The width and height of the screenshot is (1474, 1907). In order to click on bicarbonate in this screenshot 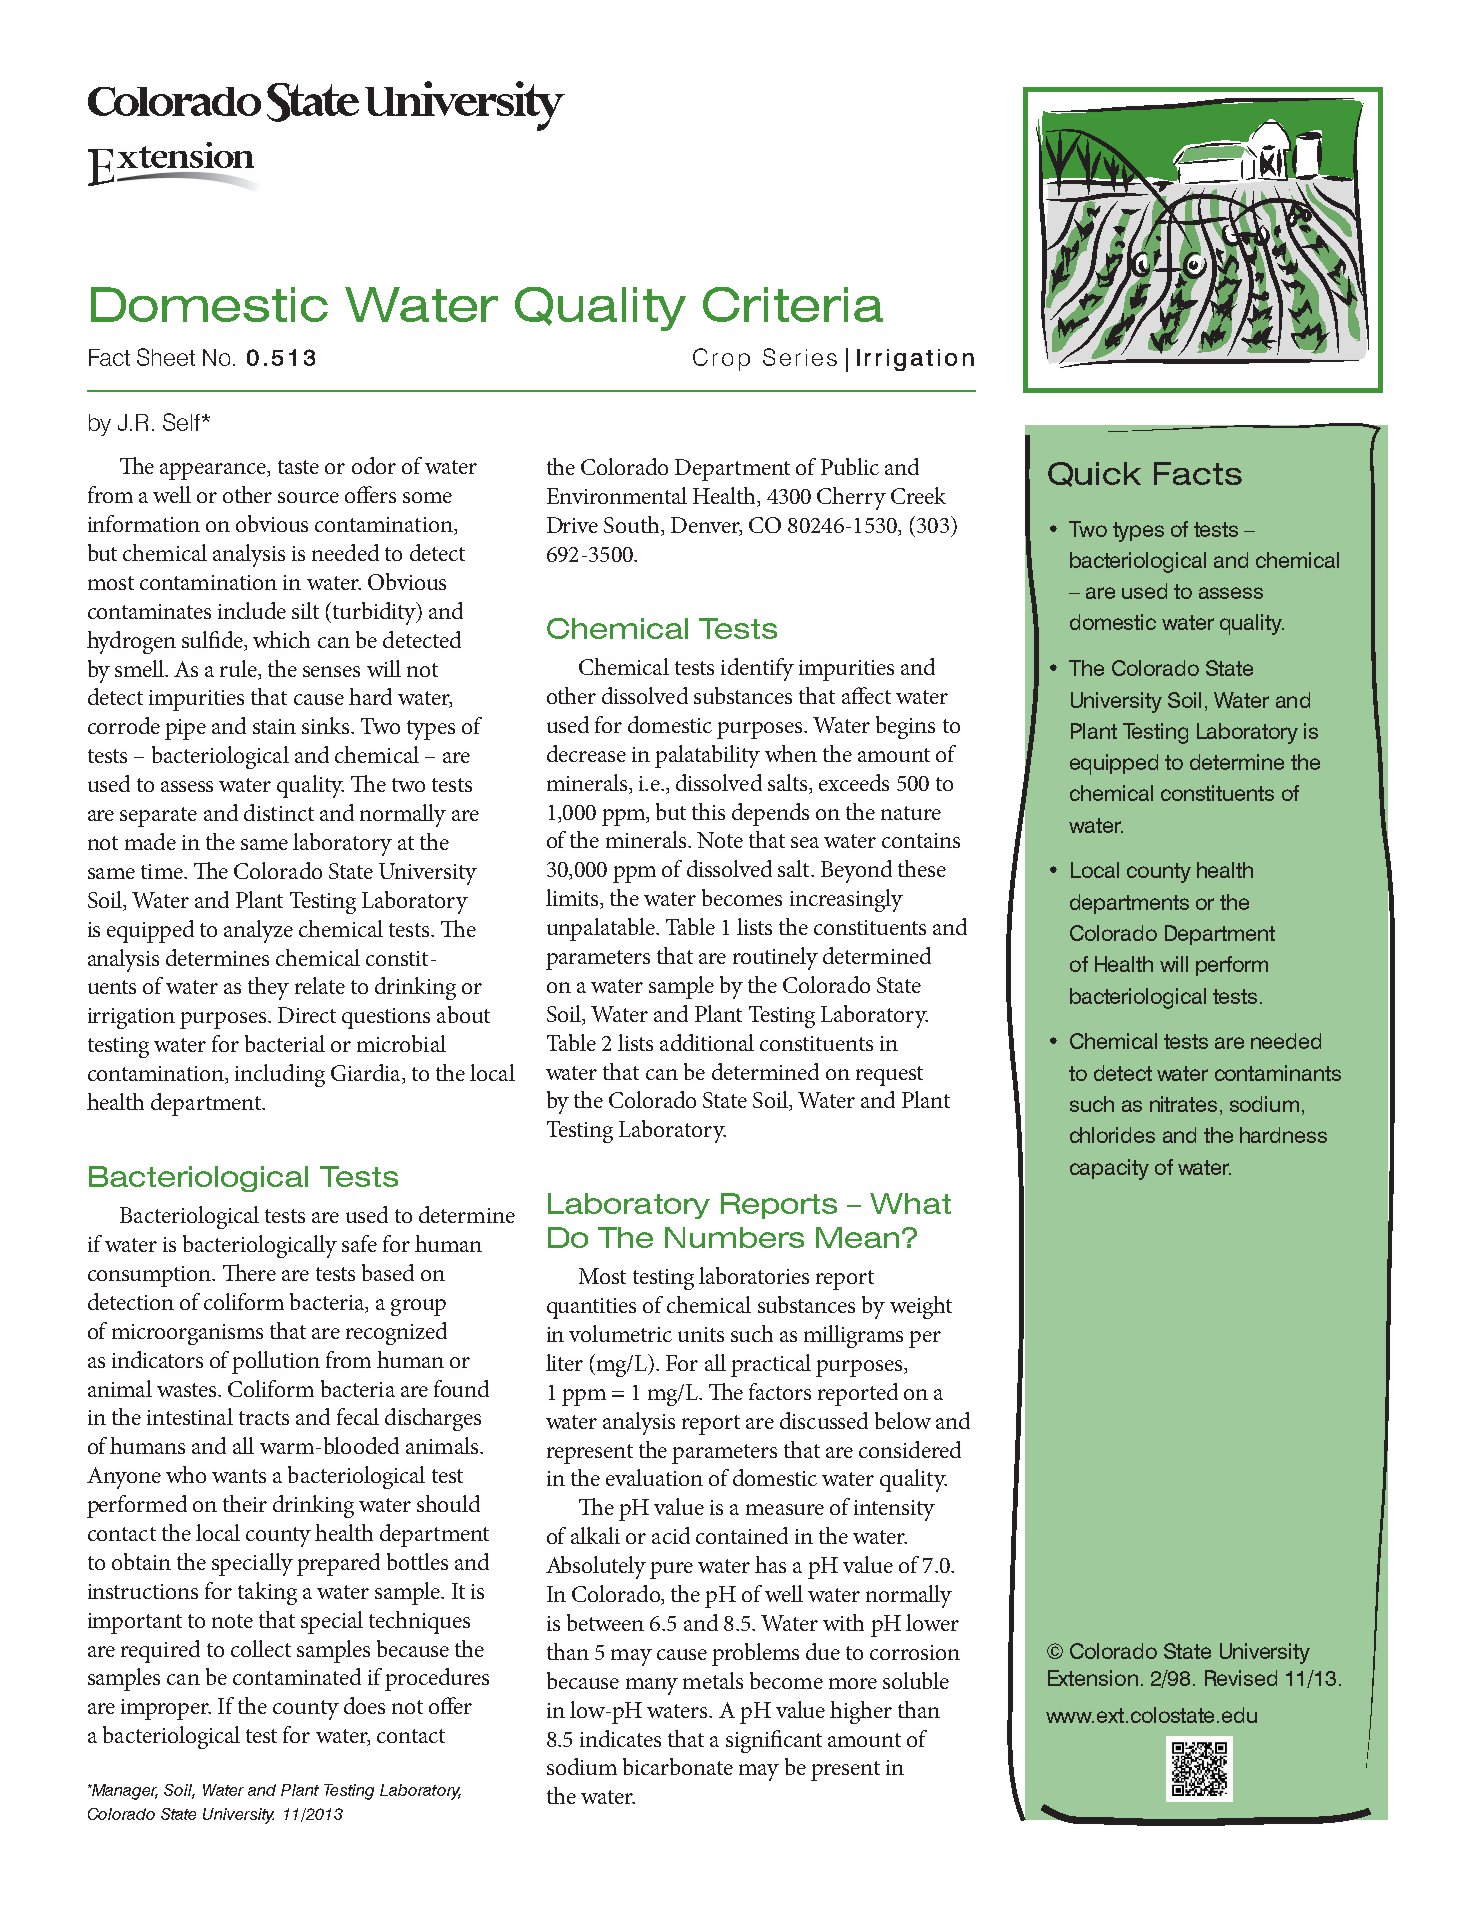, I will do `click(678, 1766)`.
